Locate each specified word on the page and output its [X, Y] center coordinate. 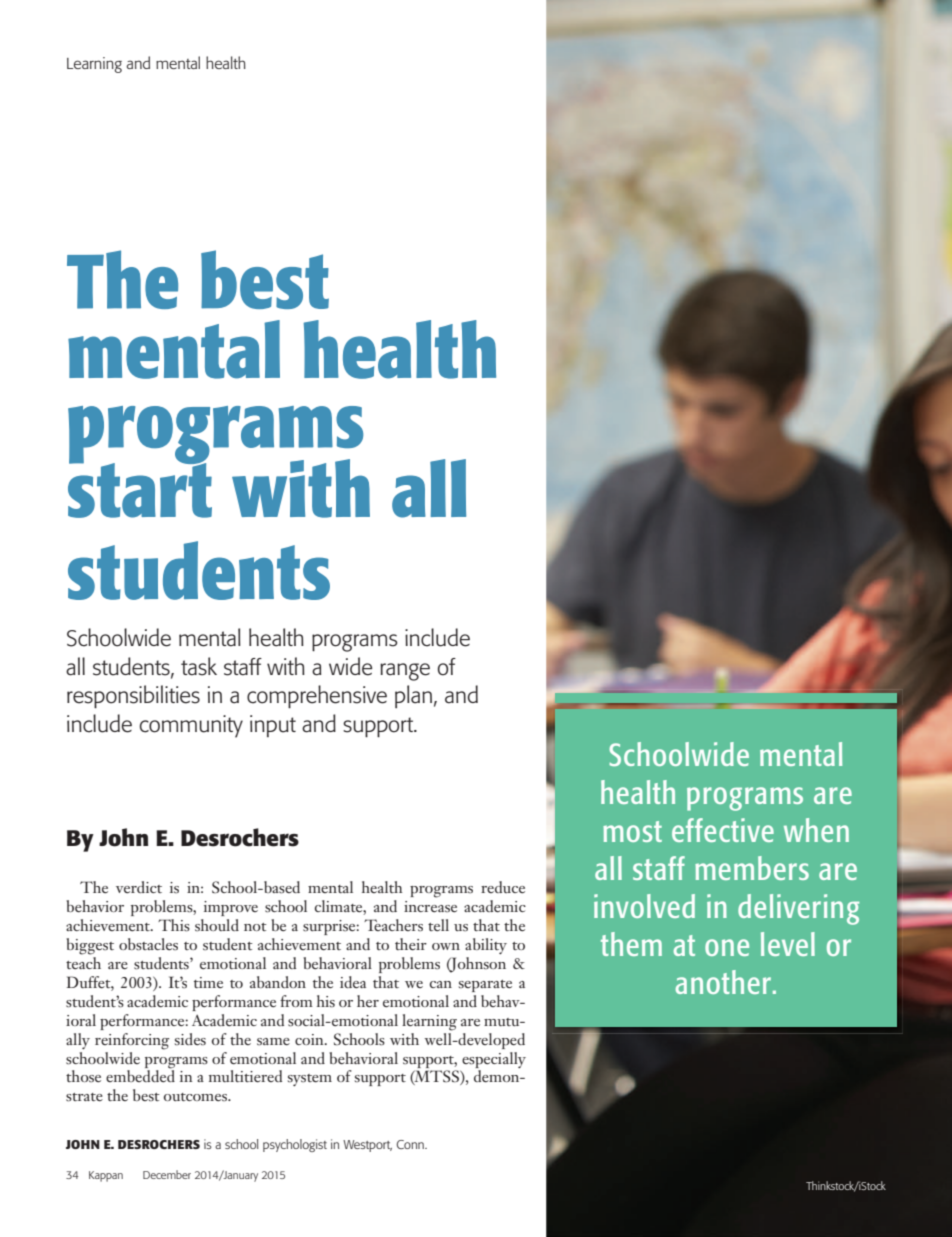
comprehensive [317, 697]
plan [413, 696]
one [727, 947]
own [446, 946]
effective [723, 830]
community [191, 726]
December [167, 1174]
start [140, 489]
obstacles [148, 944]
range [405, 672]
